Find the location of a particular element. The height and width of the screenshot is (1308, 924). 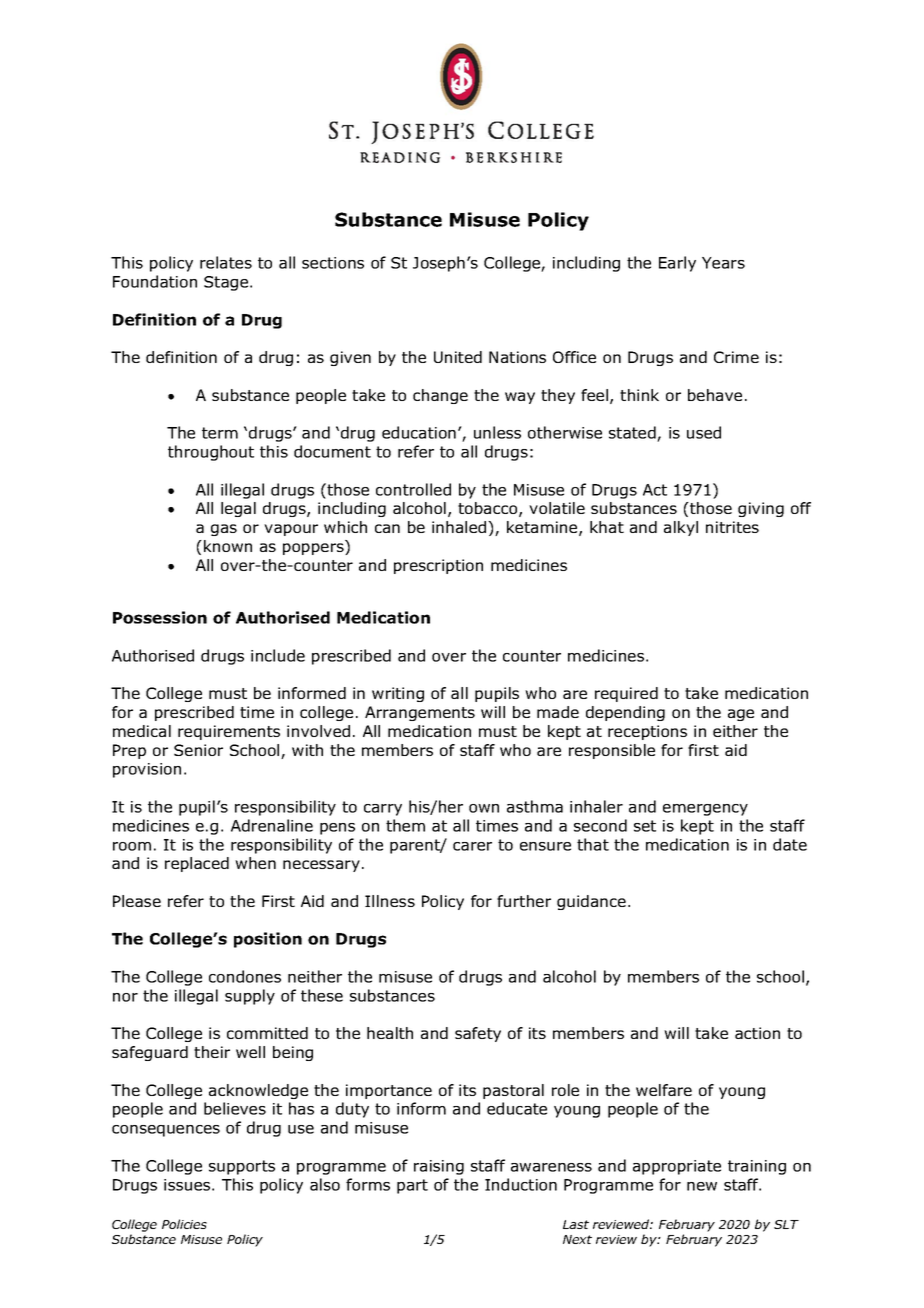

receptions is located at coordinates (647, 732).
